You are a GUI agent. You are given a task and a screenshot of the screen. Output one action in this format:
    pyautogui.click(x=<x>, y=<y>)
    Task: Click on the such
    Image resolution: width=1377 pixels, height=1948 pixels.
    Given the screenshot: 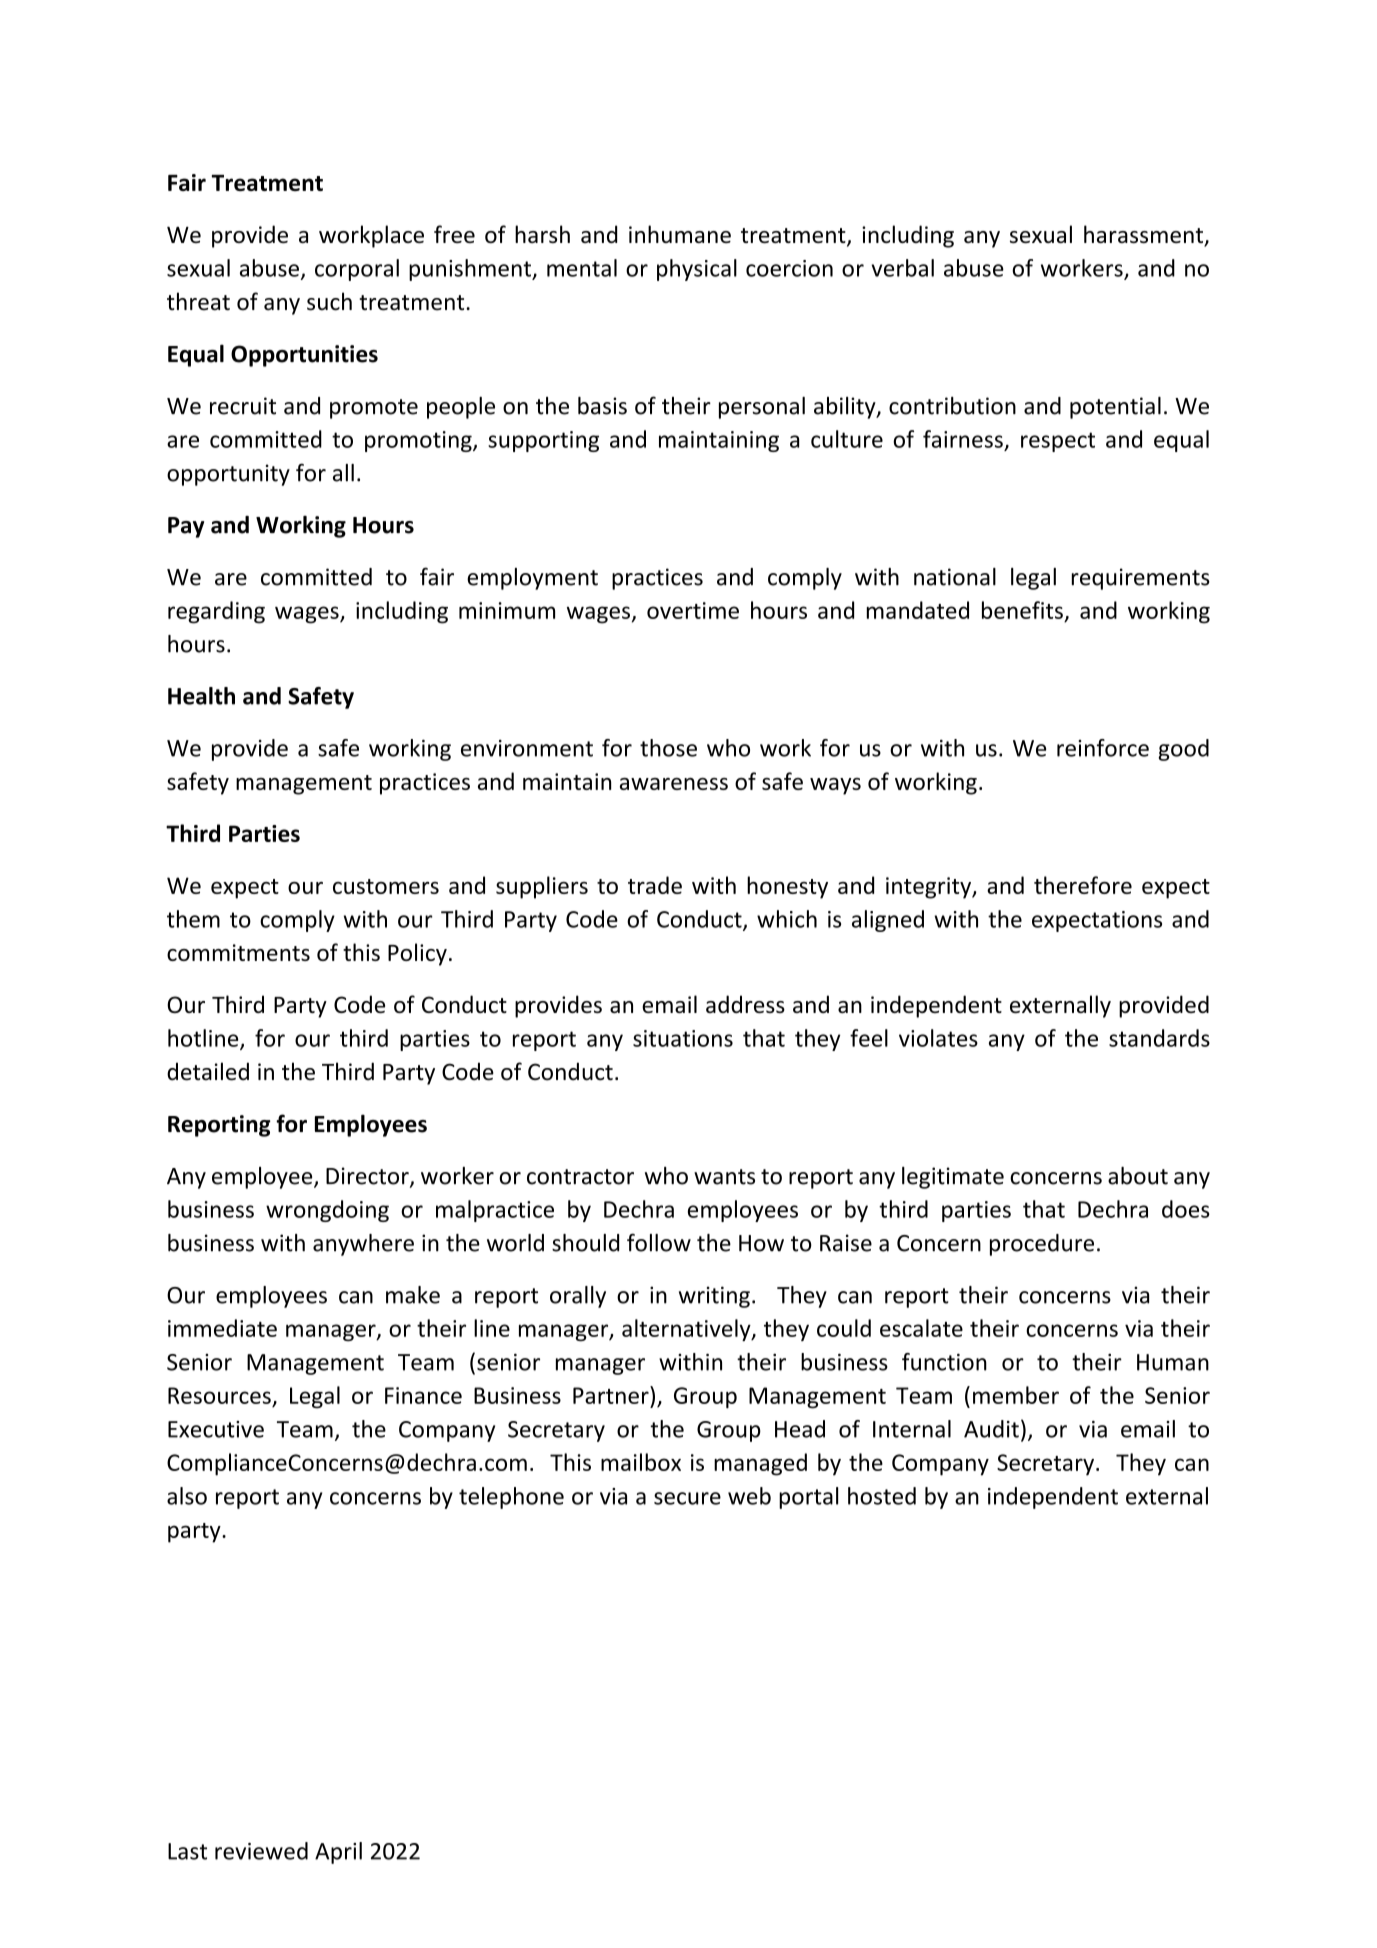 What is the action you would take?
    pyautogui.click(x=329, y=301)
